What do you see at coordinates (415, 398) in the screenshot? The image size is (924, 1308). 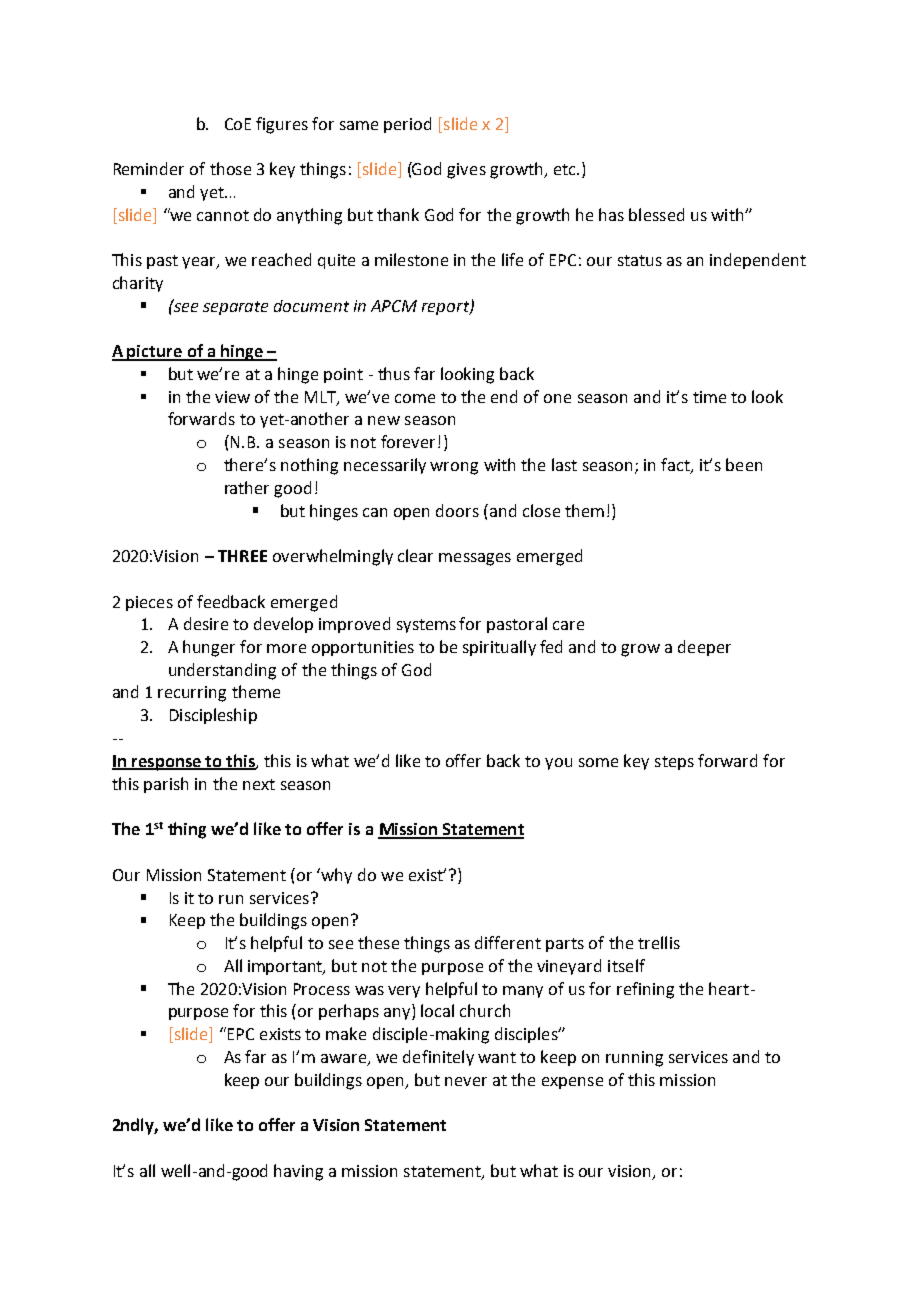 I see `come` at bounding box center [415, 398].
